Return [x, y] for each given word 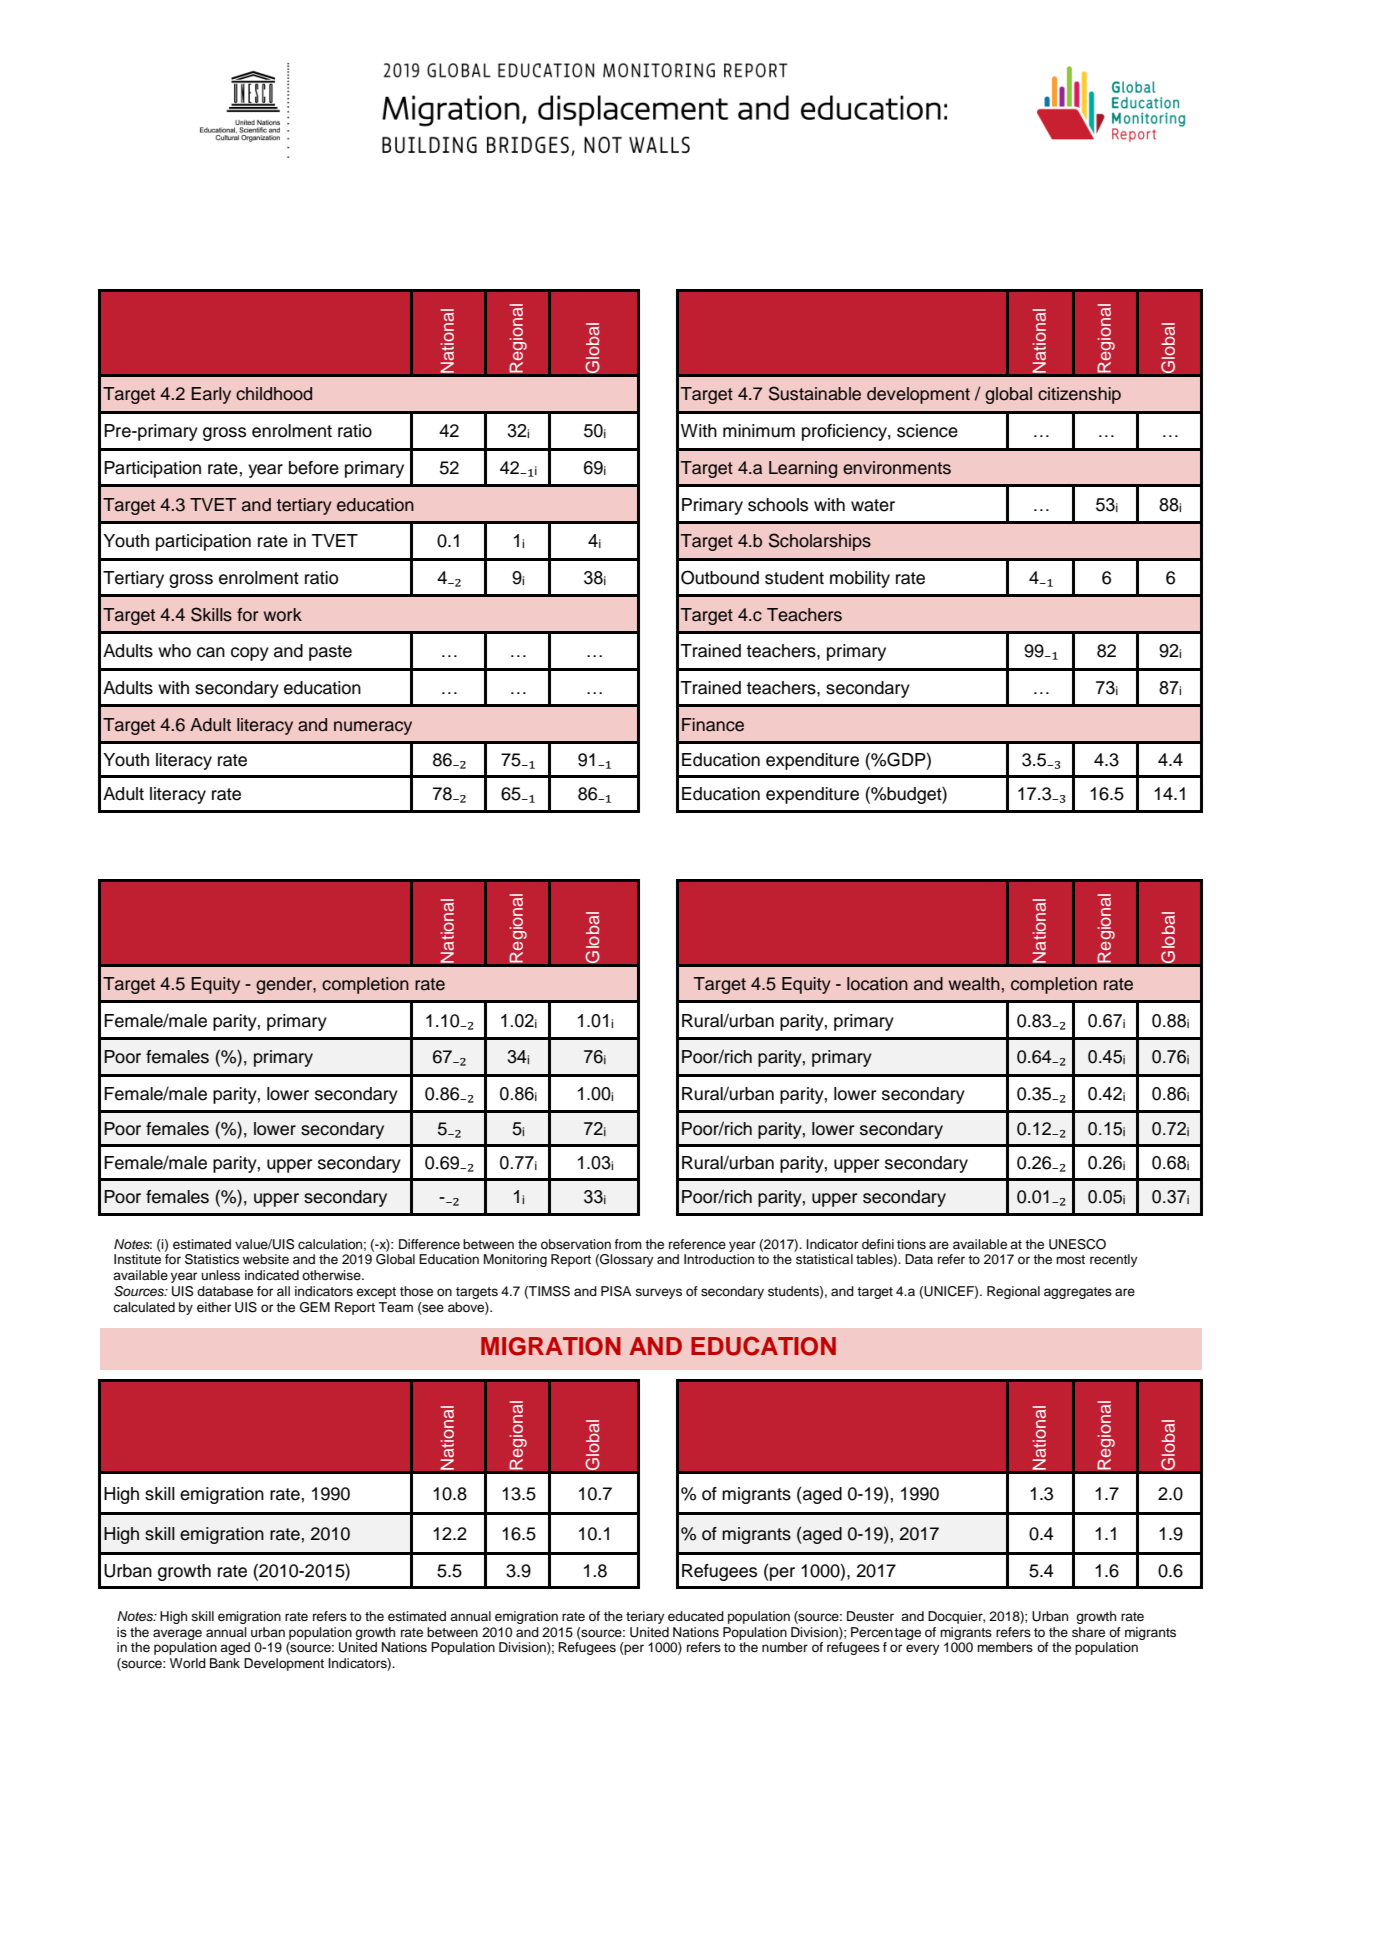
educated [696, 1616]
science [927, 431]
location [877, 984]
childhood [274, 394]
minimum [759, 431]
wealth [974, 984]
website [266, 1259]
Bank [225, 1663]
